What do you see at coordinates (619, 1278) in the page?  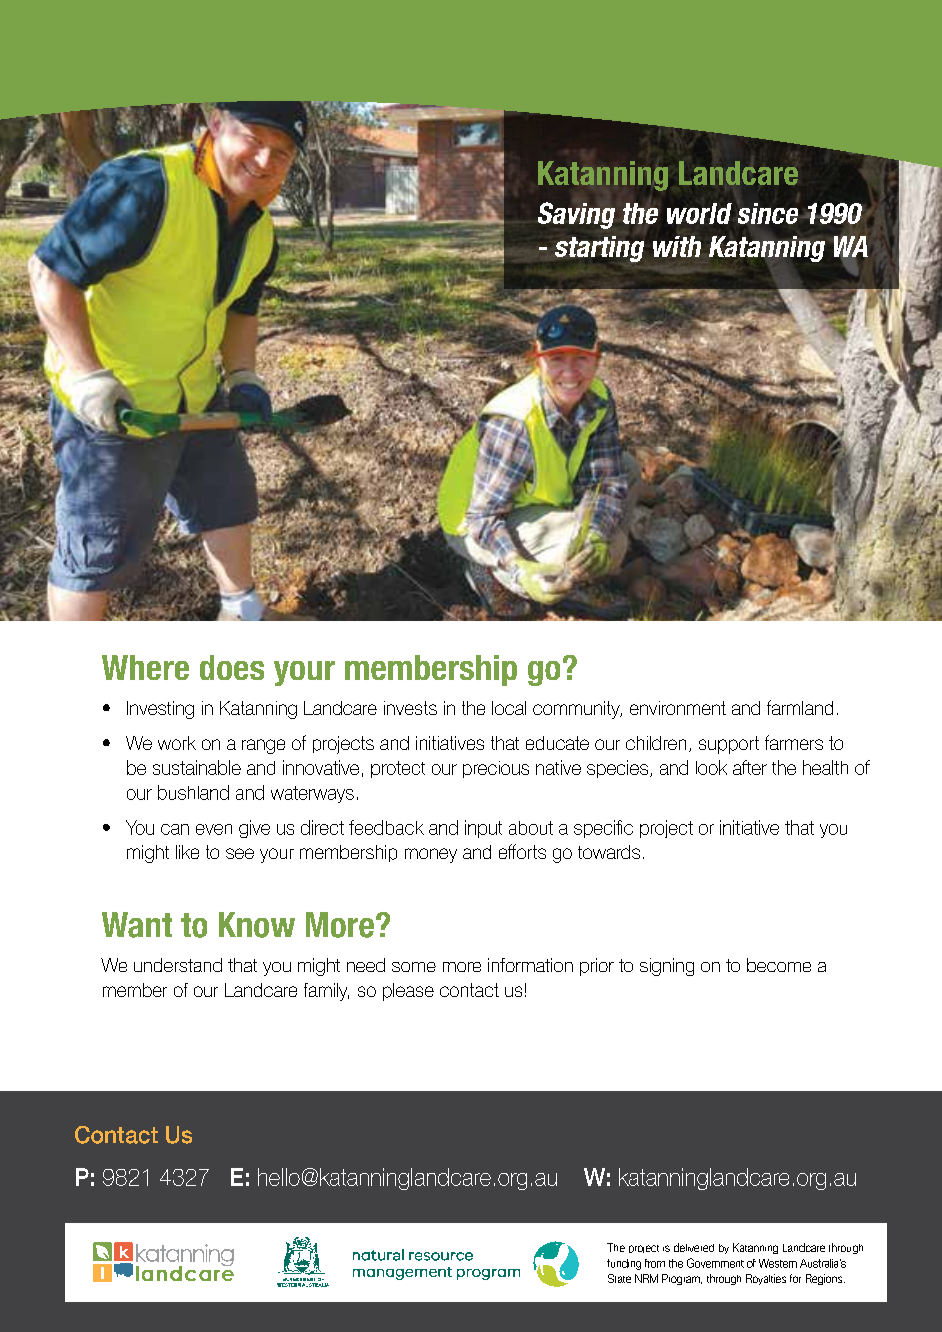 I see `State` at bounding box center [619, 1278].
